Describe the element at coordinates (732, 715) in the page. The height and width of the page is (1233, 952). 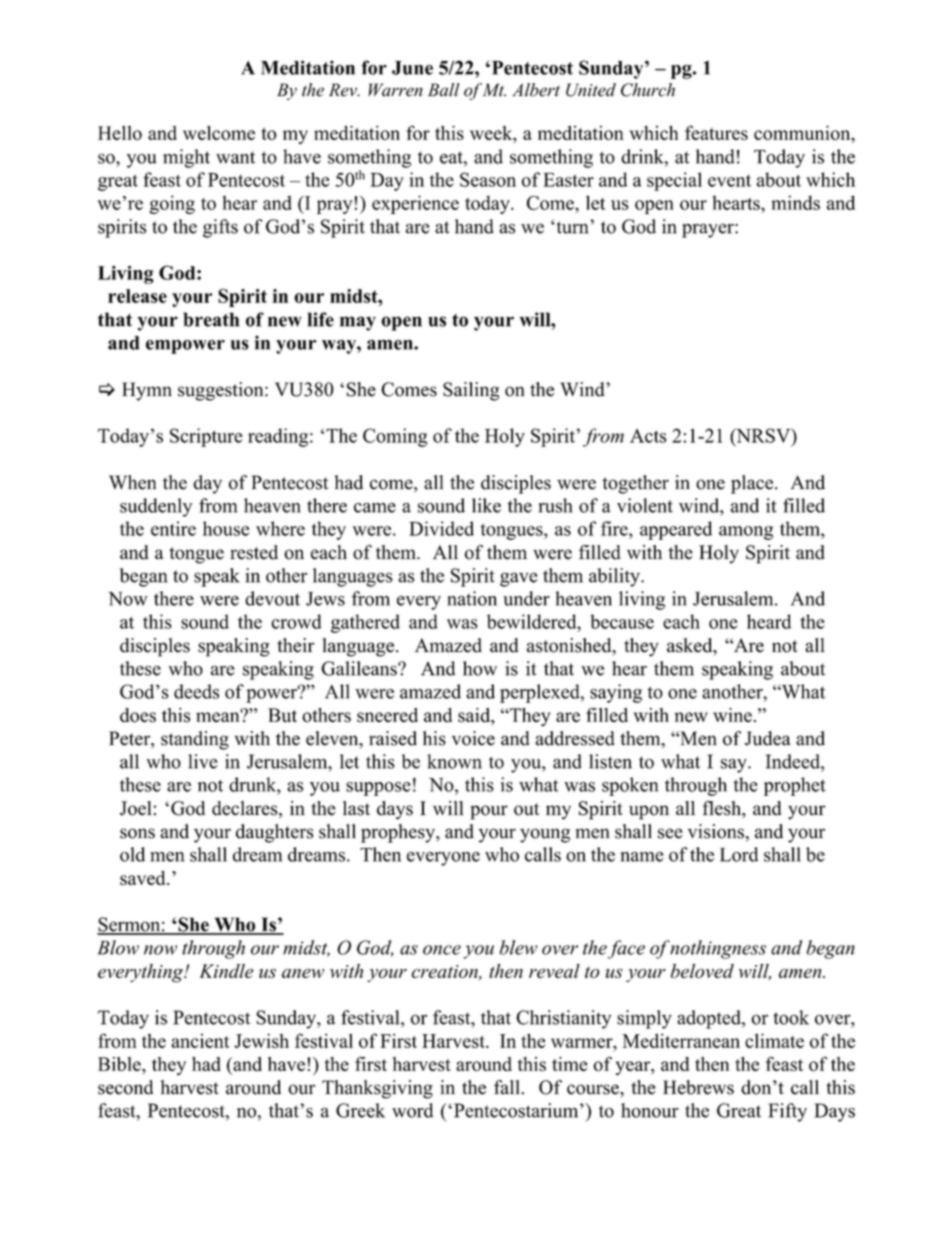
I see `wine` at that location.
